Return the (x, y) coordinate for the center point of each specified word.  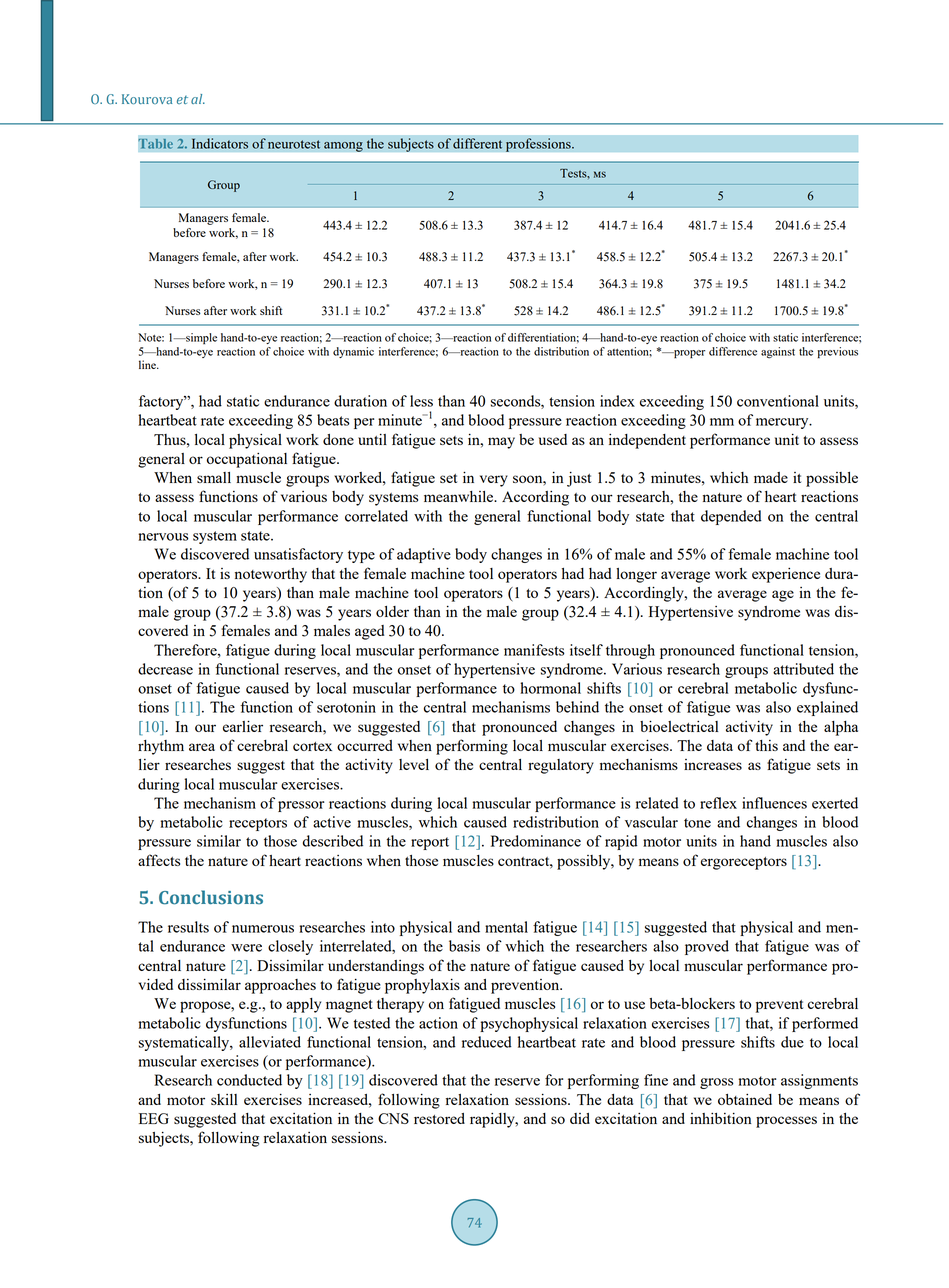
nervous (163, 537)
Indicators (220, 143)
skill (224, 1099)
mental (506, 927)
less (421, 401)
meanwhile (460, 496)
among (343, 147)
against (778, 353)
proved (707, 947)
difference (733, 351)
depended (731, 517)
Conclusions (211, 897)
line (148, 364)
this (766, 745)
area (202, 747)
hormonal (550, 688)
